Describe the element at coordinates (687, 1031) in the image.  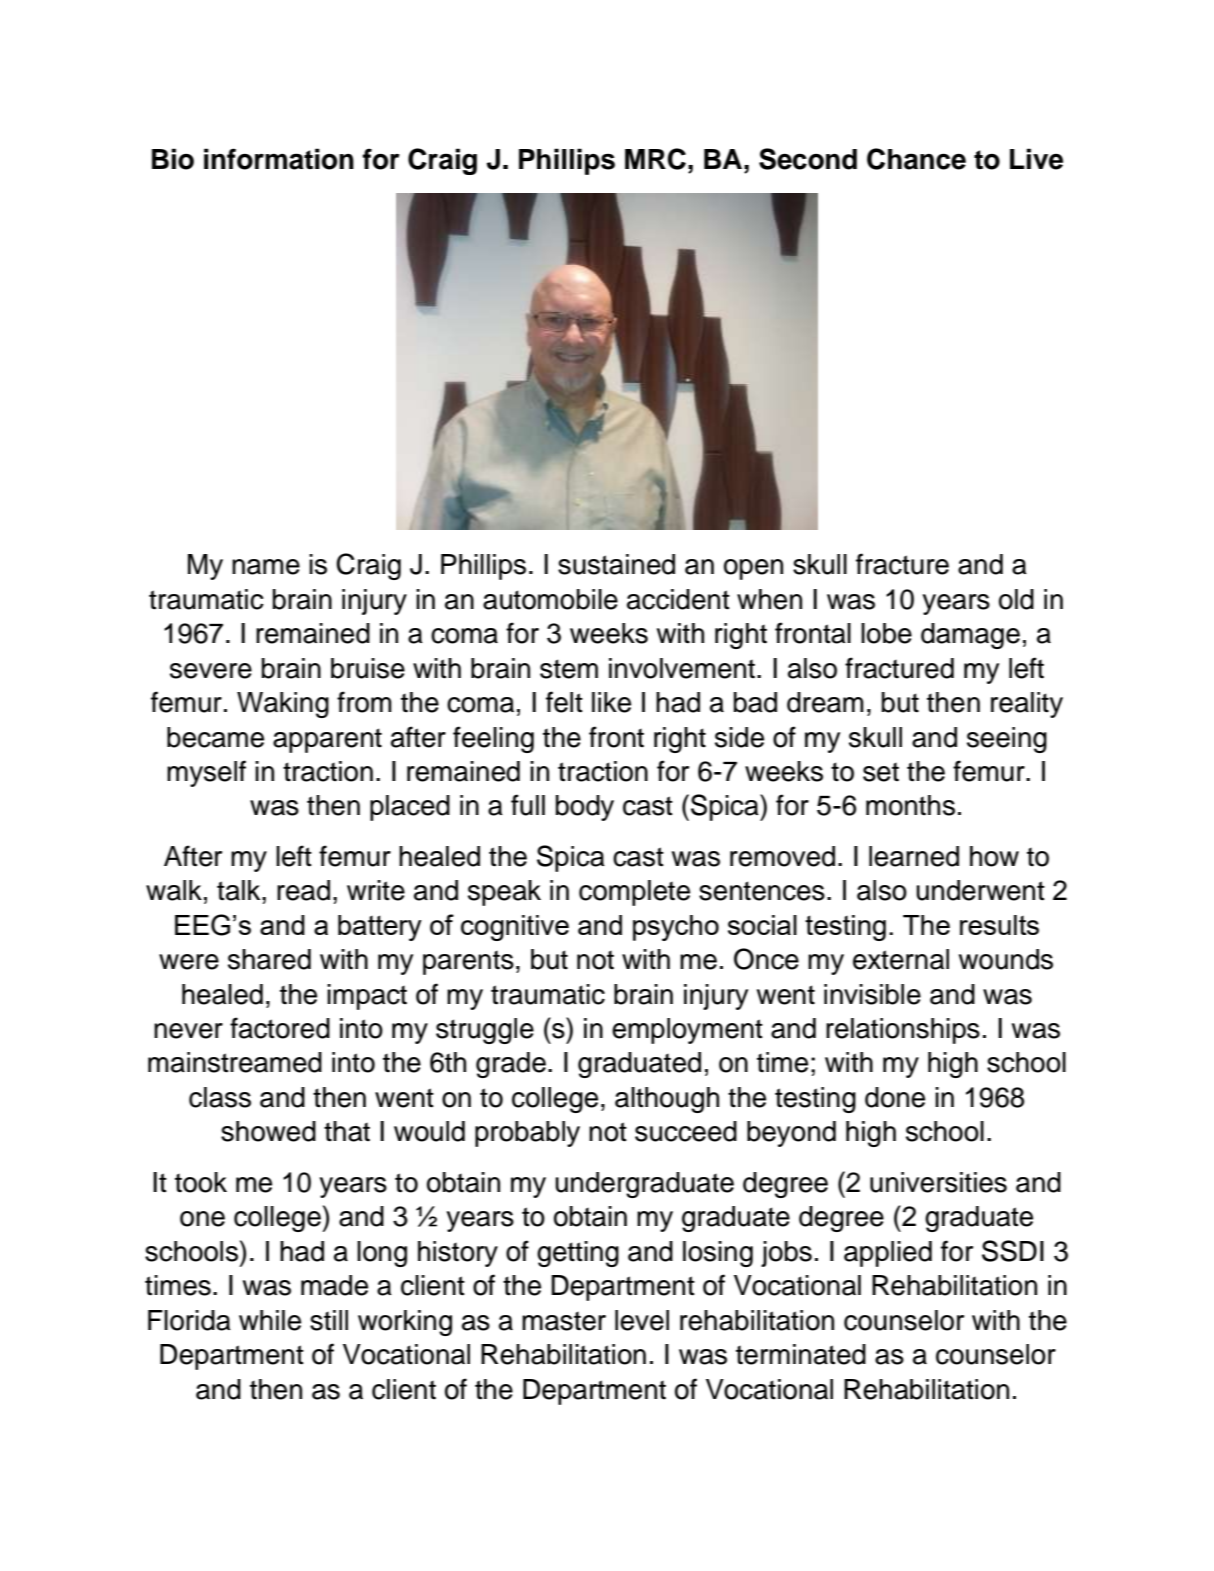
I see `employment` at that location.
